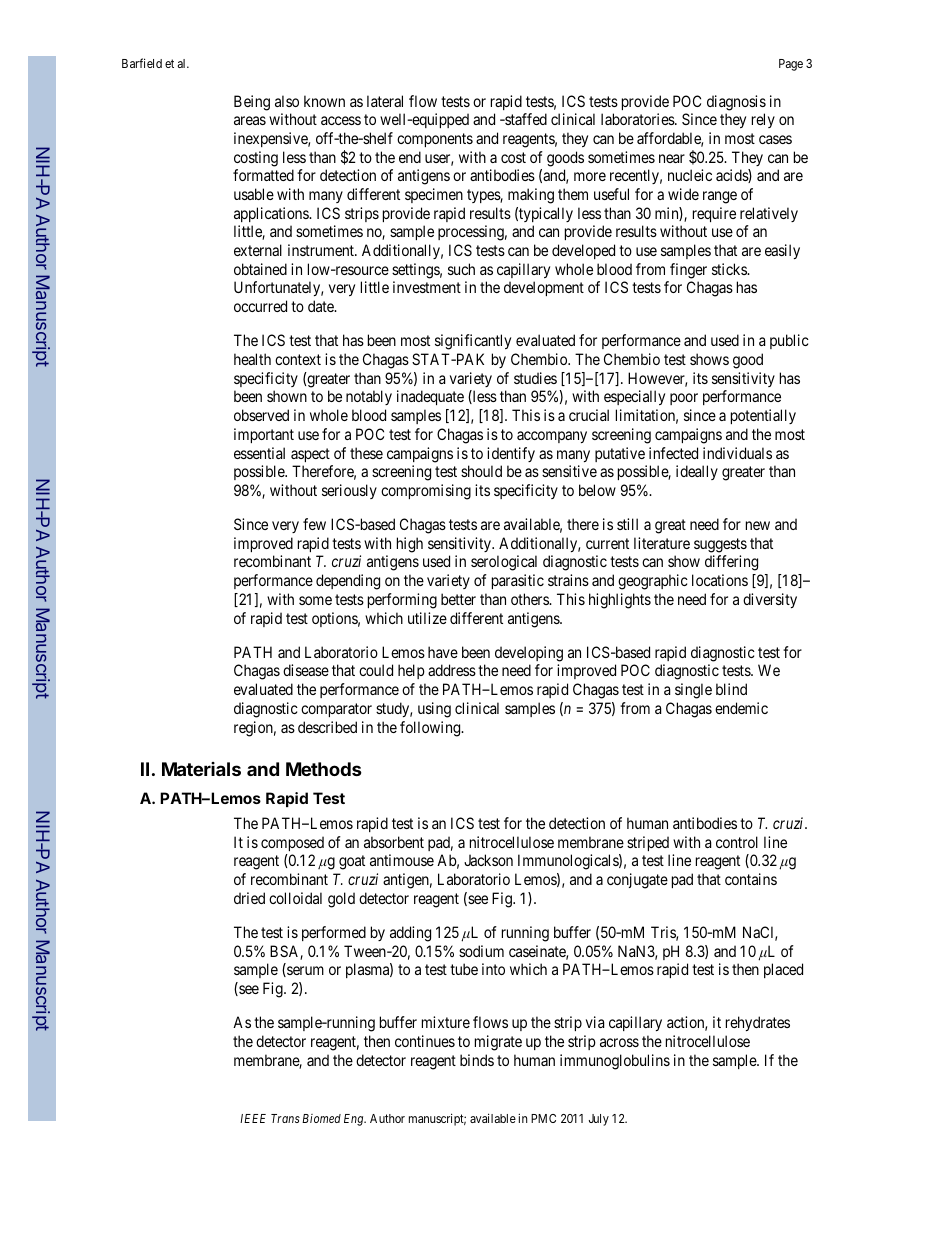 This screenshot has width=952, height=1233. Describe the element at coordinates (249, 898) in the screenshot. I see `dried` at that location.
